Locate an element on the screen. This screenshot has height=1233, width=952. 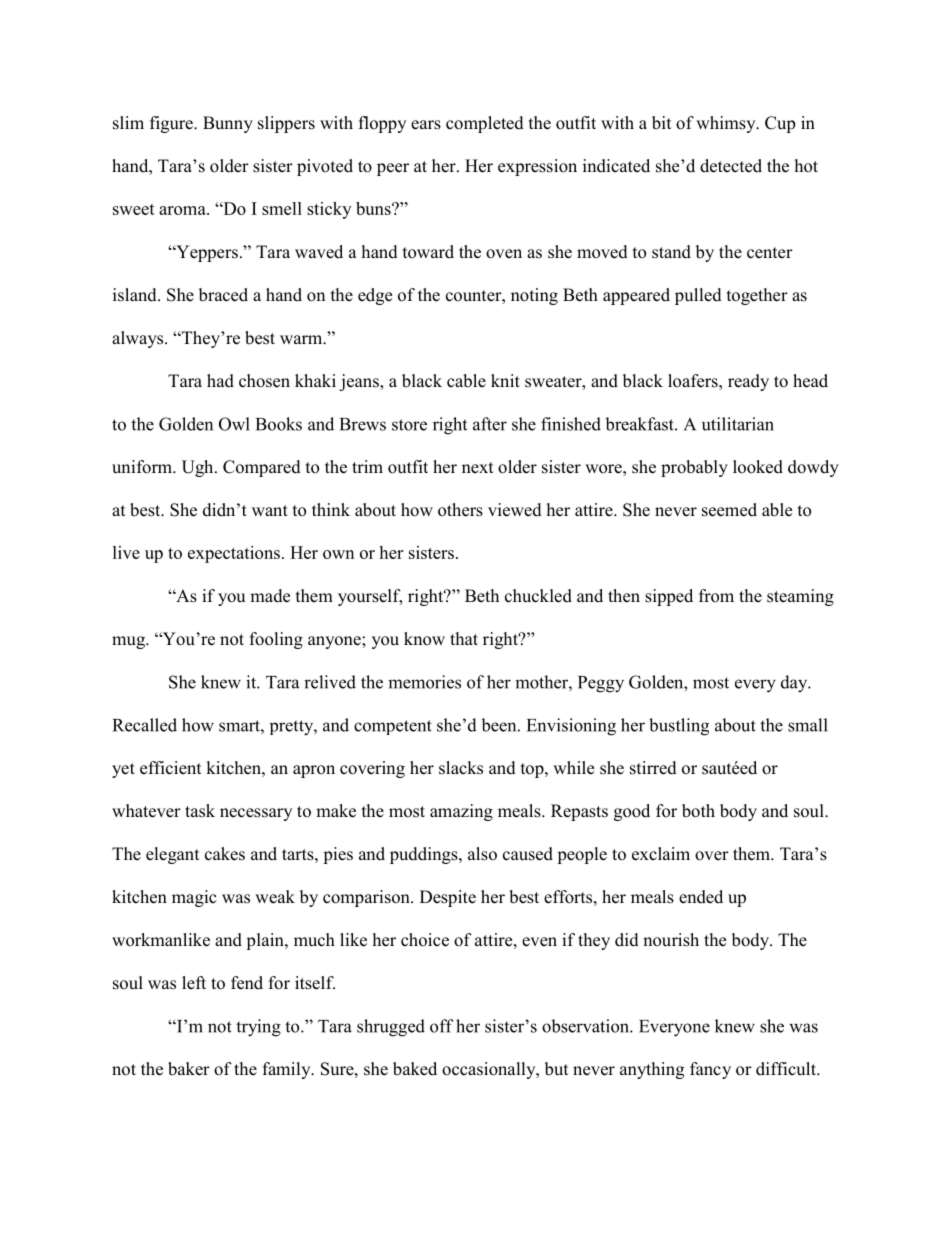
detected is located at coordinates (731, 166).
